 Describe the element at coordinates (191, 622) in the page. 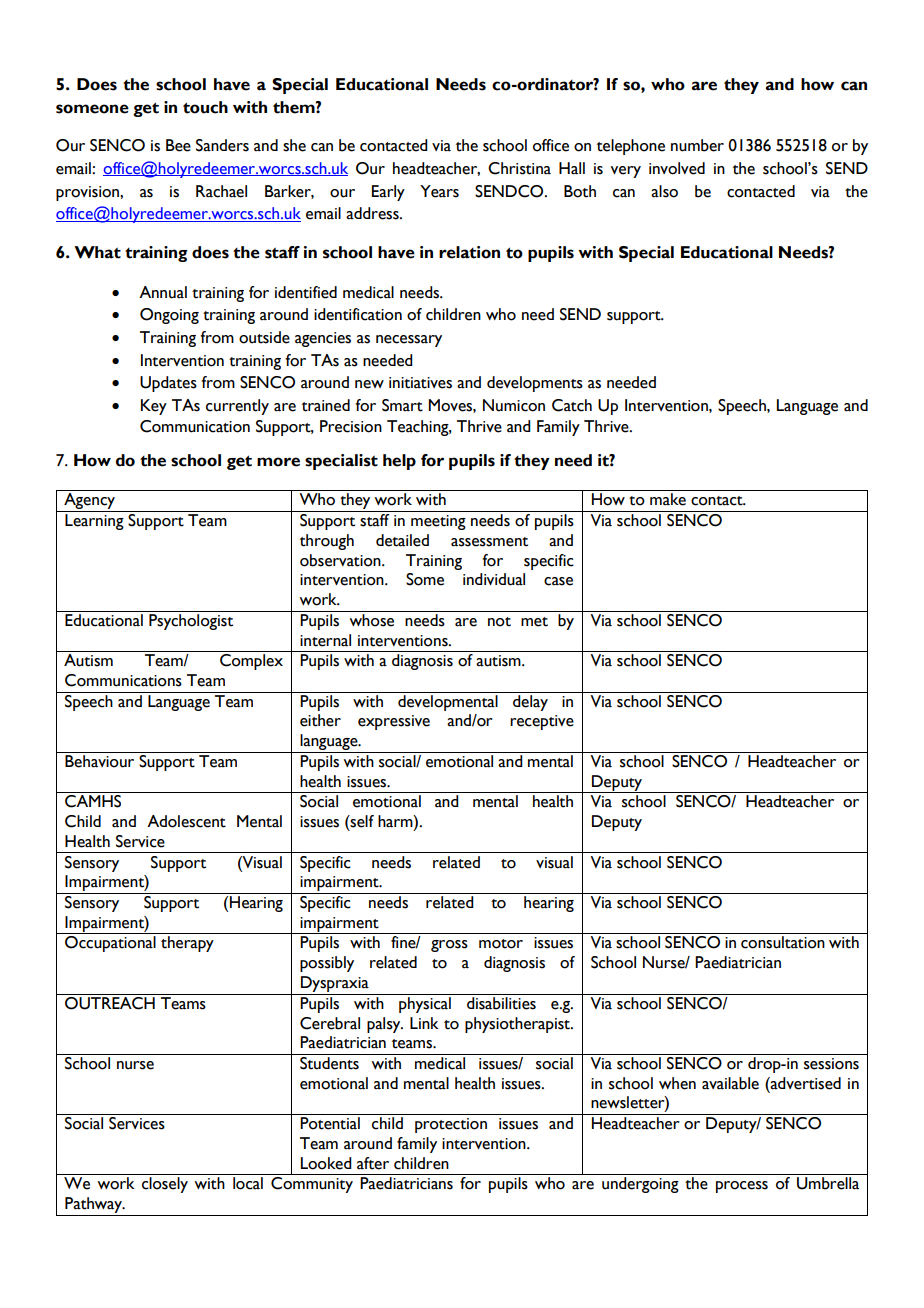

I see `Psychologist` at that location.
